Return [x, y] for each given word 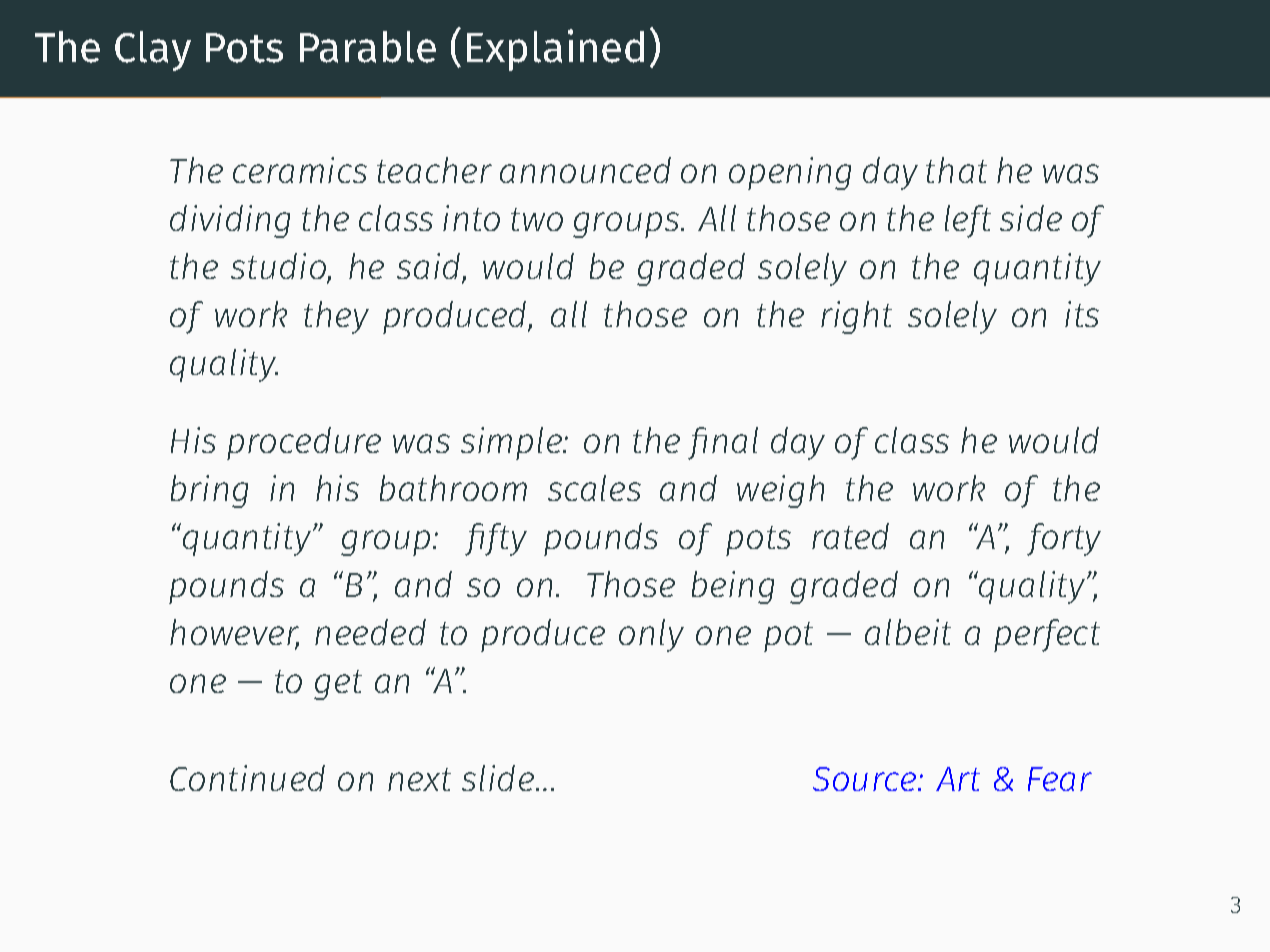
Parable [368, 47]
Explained [555, 50]
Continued [247, 778]
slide [498, 778]
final [723, 443]
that [956, 170]
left [968, 221]
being [733, 587]
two [537, 219]
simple [512, 443]
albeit [908, 632]
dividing [230, 221]
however [234, 634]
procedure [304, 443]
